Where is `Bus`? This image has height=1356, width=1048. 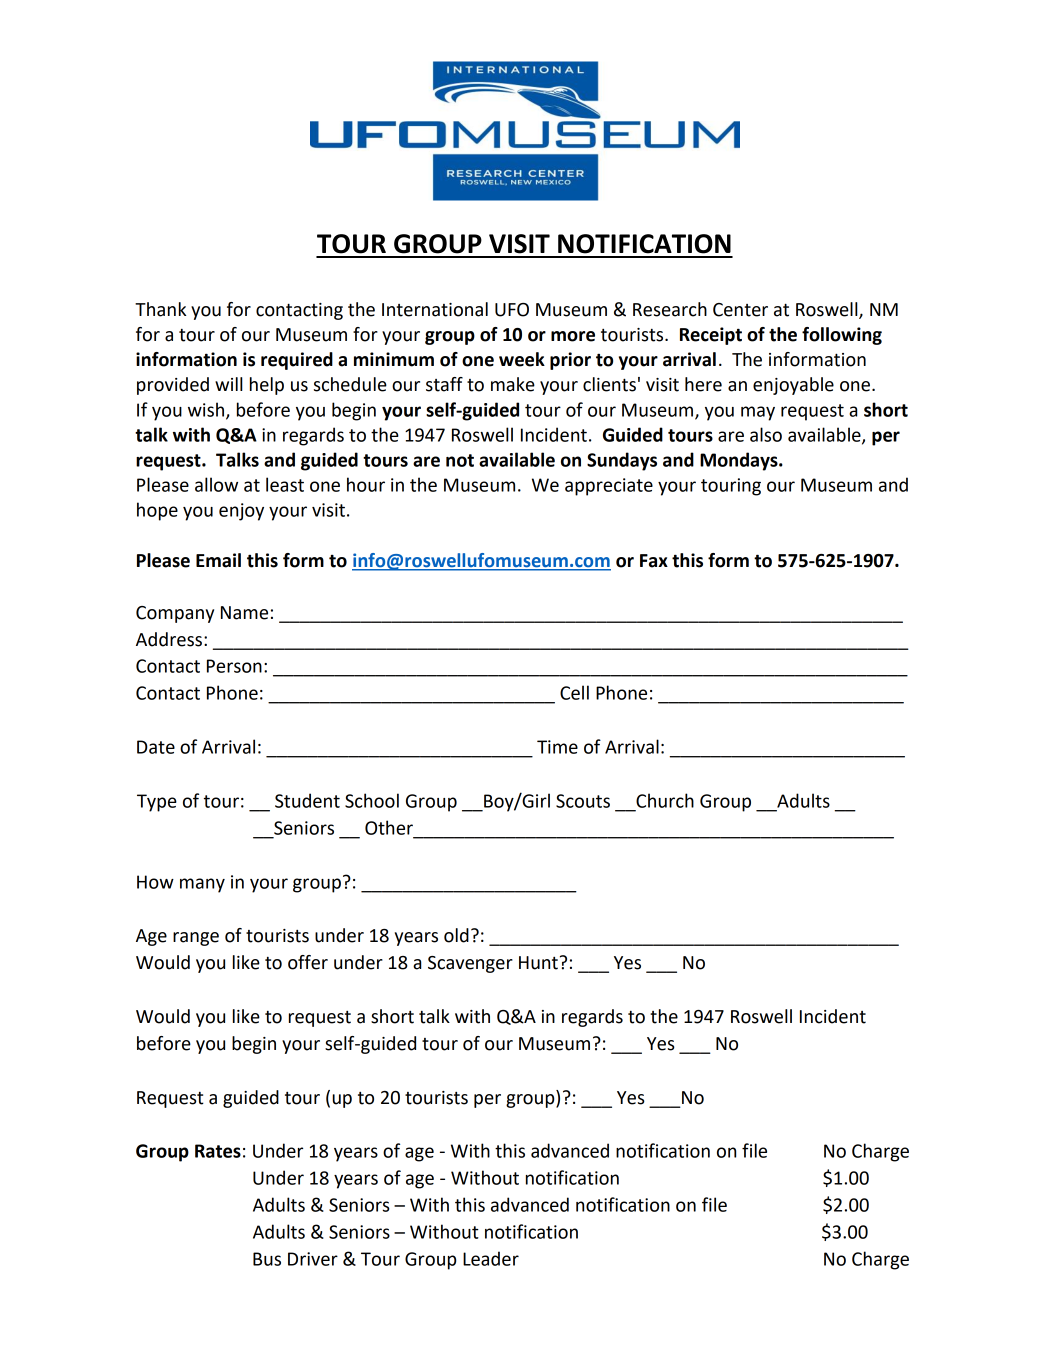
Bus is located at coordinates (267, 1259).
